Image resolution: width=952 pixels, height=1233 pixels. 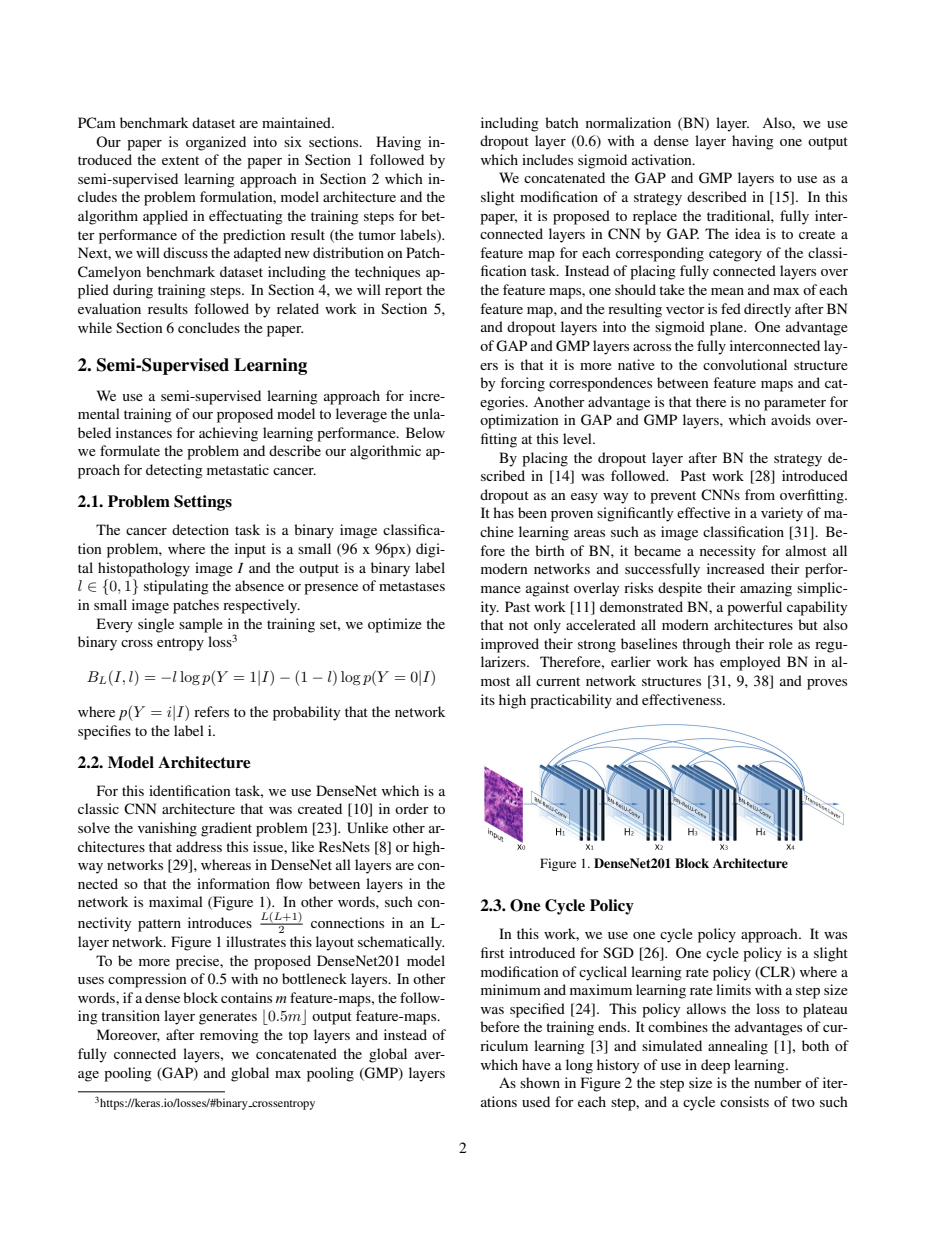 What do you see at coordinates (229, 1036) in the document?
I see `removing` at bounding box center [229, 1036].
